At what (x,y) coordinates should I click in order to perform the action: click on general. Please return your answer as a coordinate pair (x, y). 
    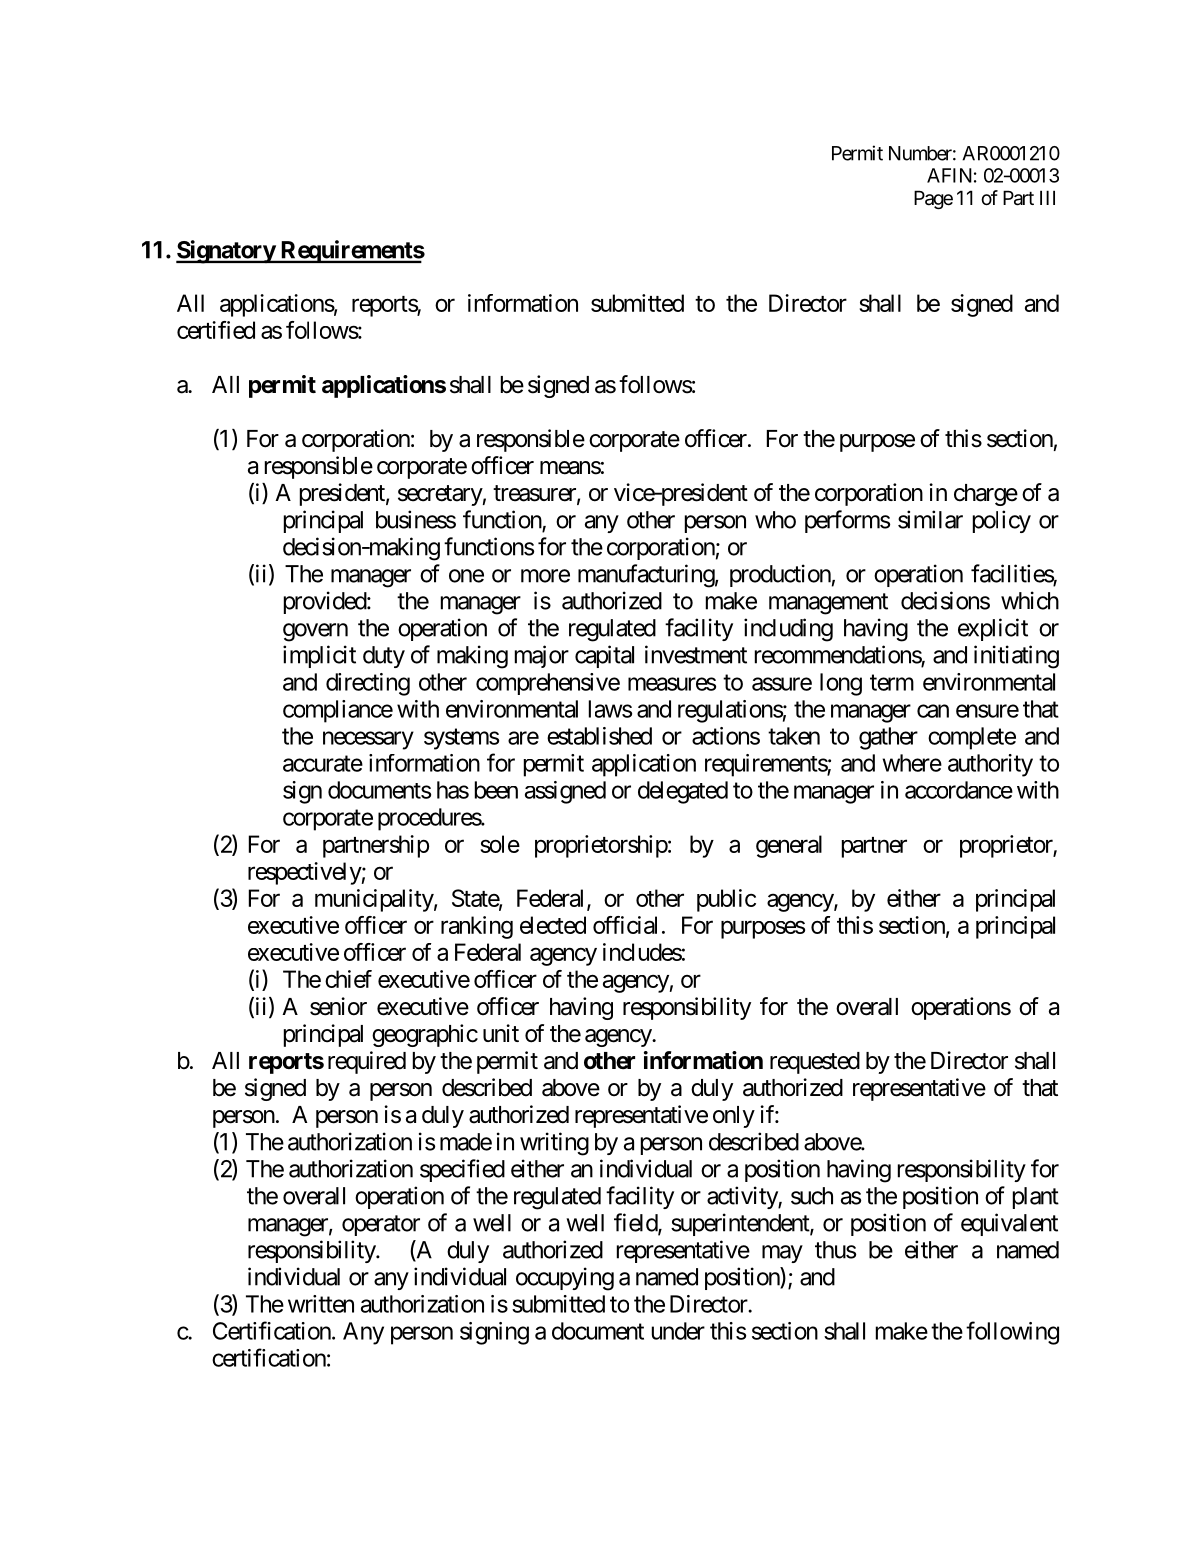
    Looking at the image, I should click on (789, 846).
